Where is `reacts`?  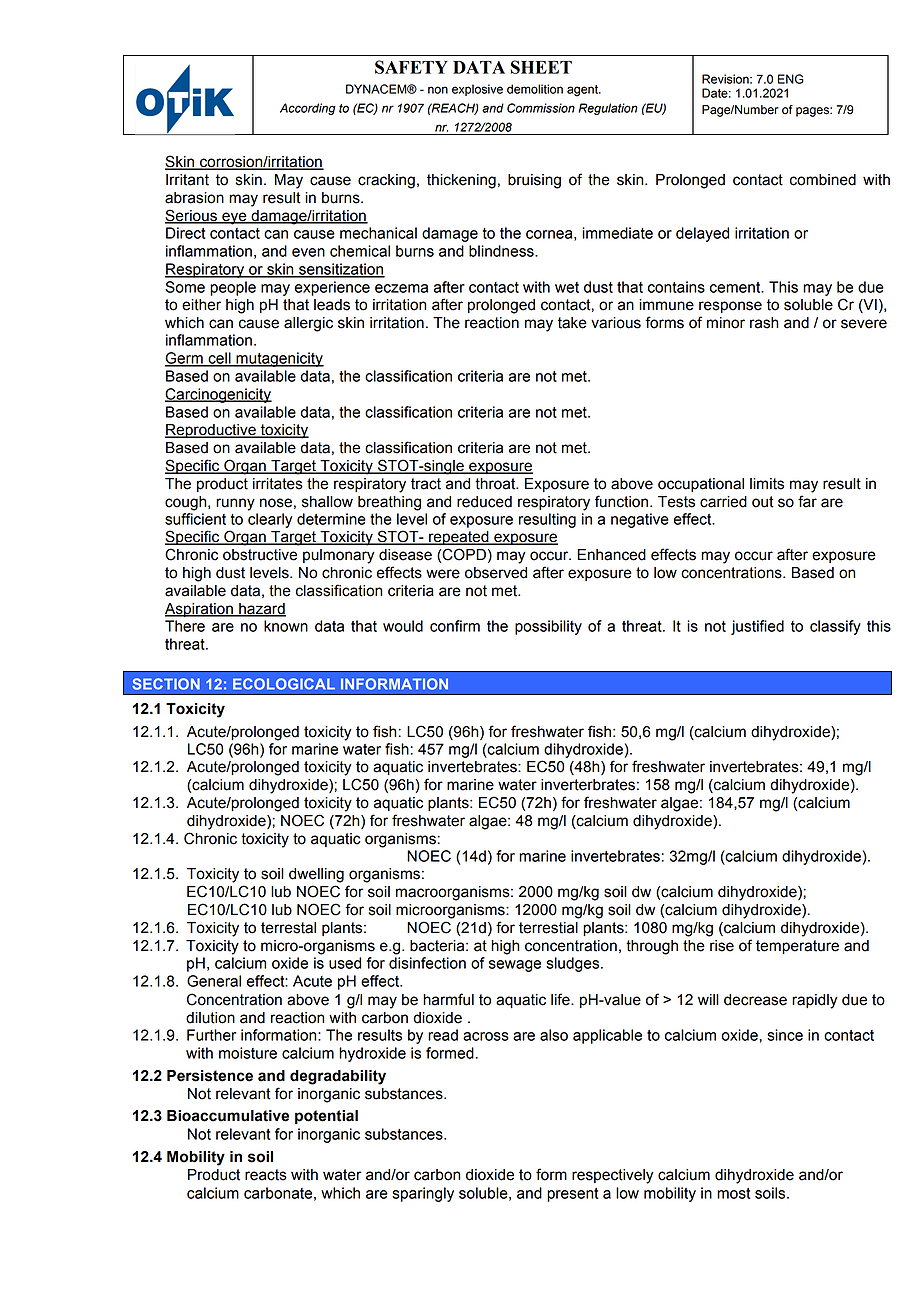 reacts is located at coordinates (266, 1175).
